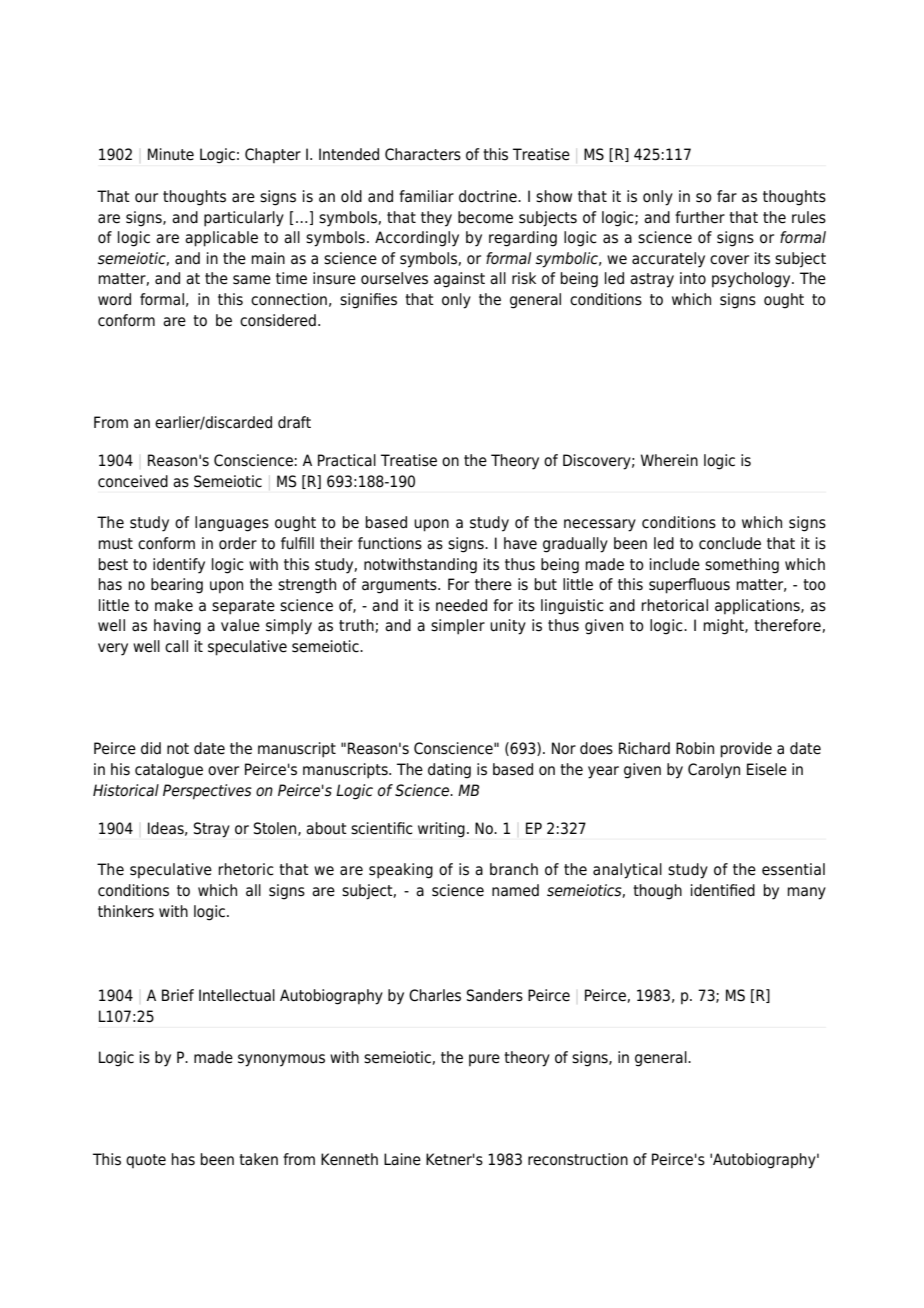 The image size is (924, 1308). What do you see at coordinates (402, 1159) in the screenshot?
I see `Laine` at bounding box center [402, 1159].
